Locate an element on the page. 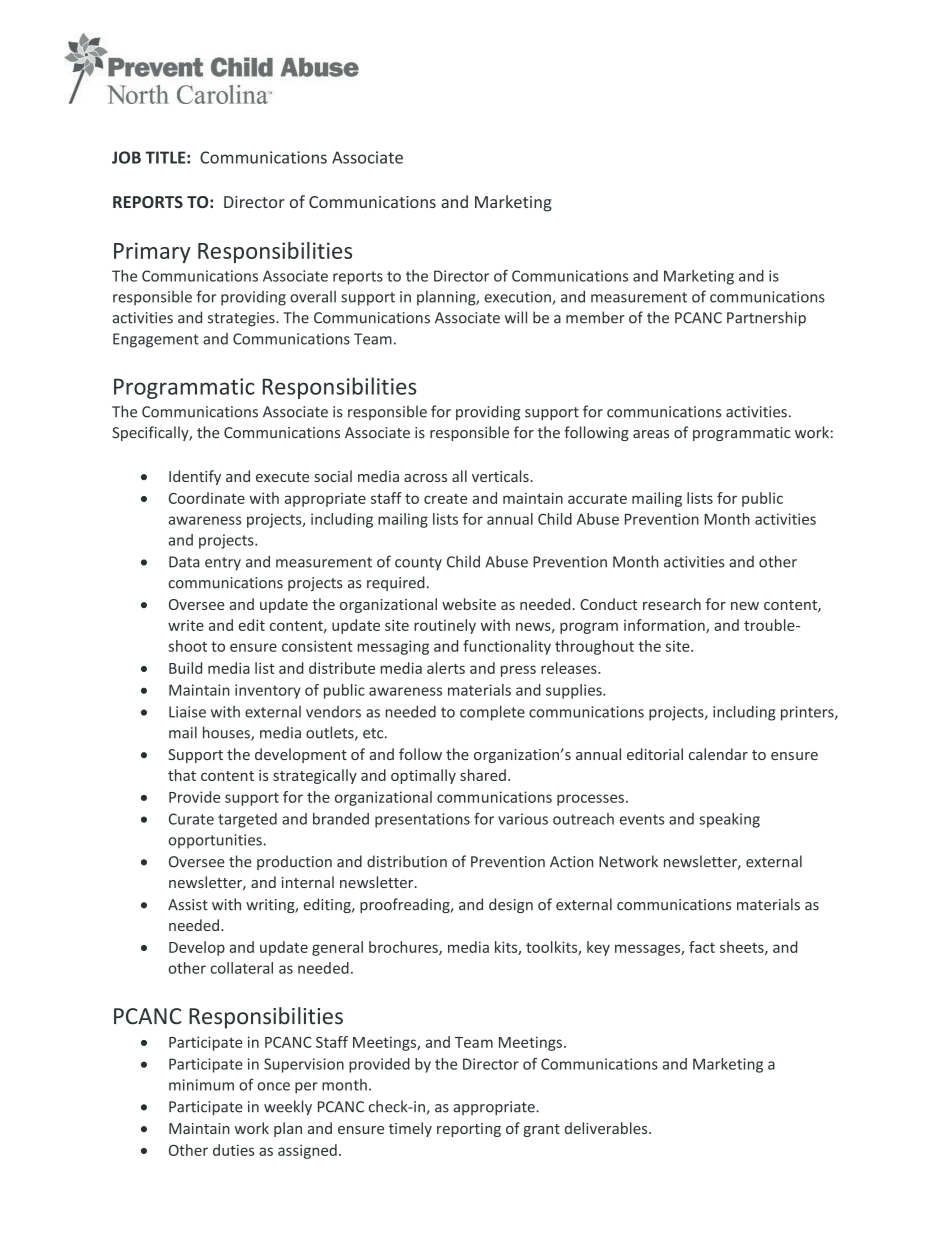 The image size is (952, 1233). Identify is located at coordinates (195, 477).
